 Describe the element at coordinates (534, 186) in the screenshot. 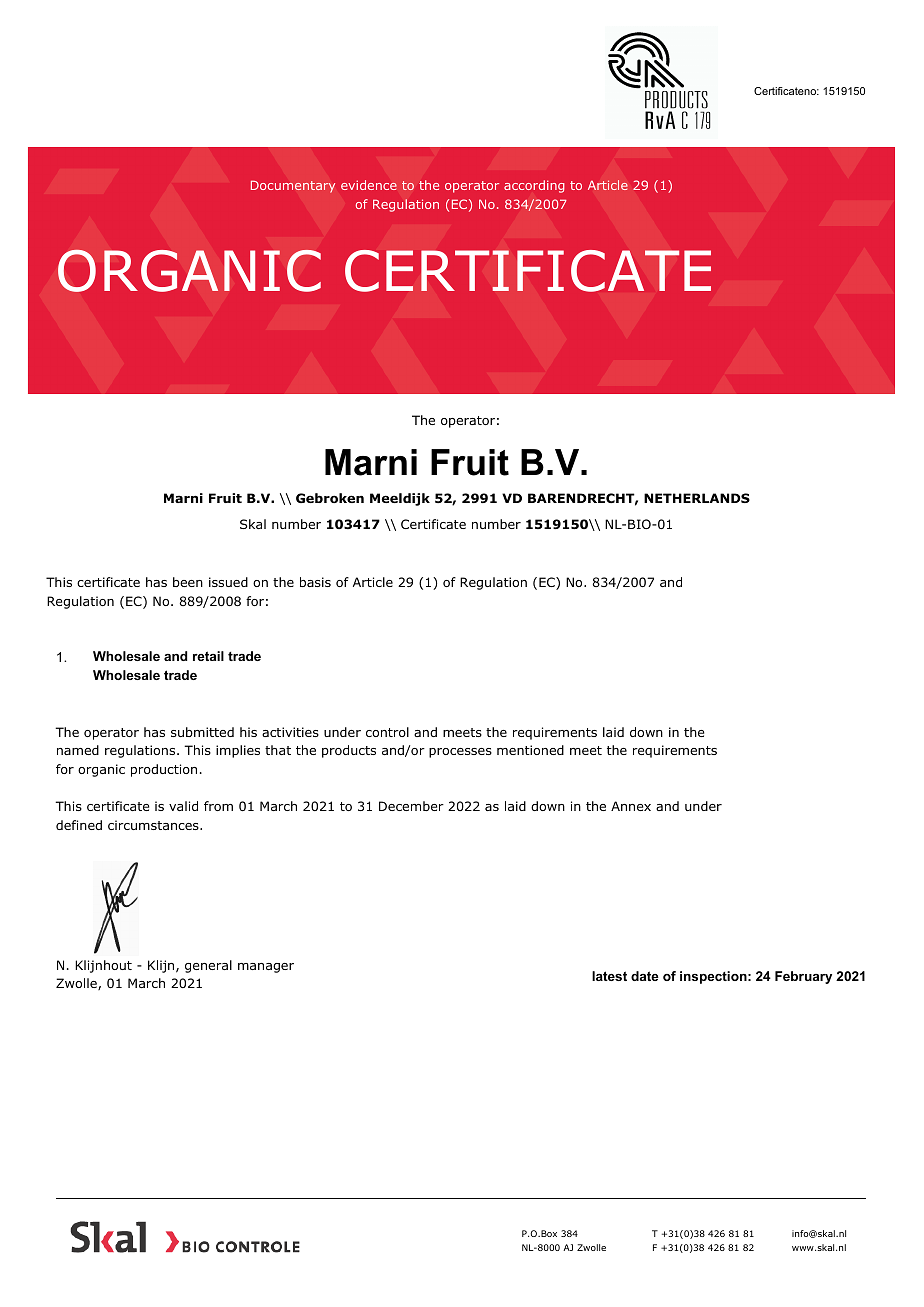

I see `according` at that location.
